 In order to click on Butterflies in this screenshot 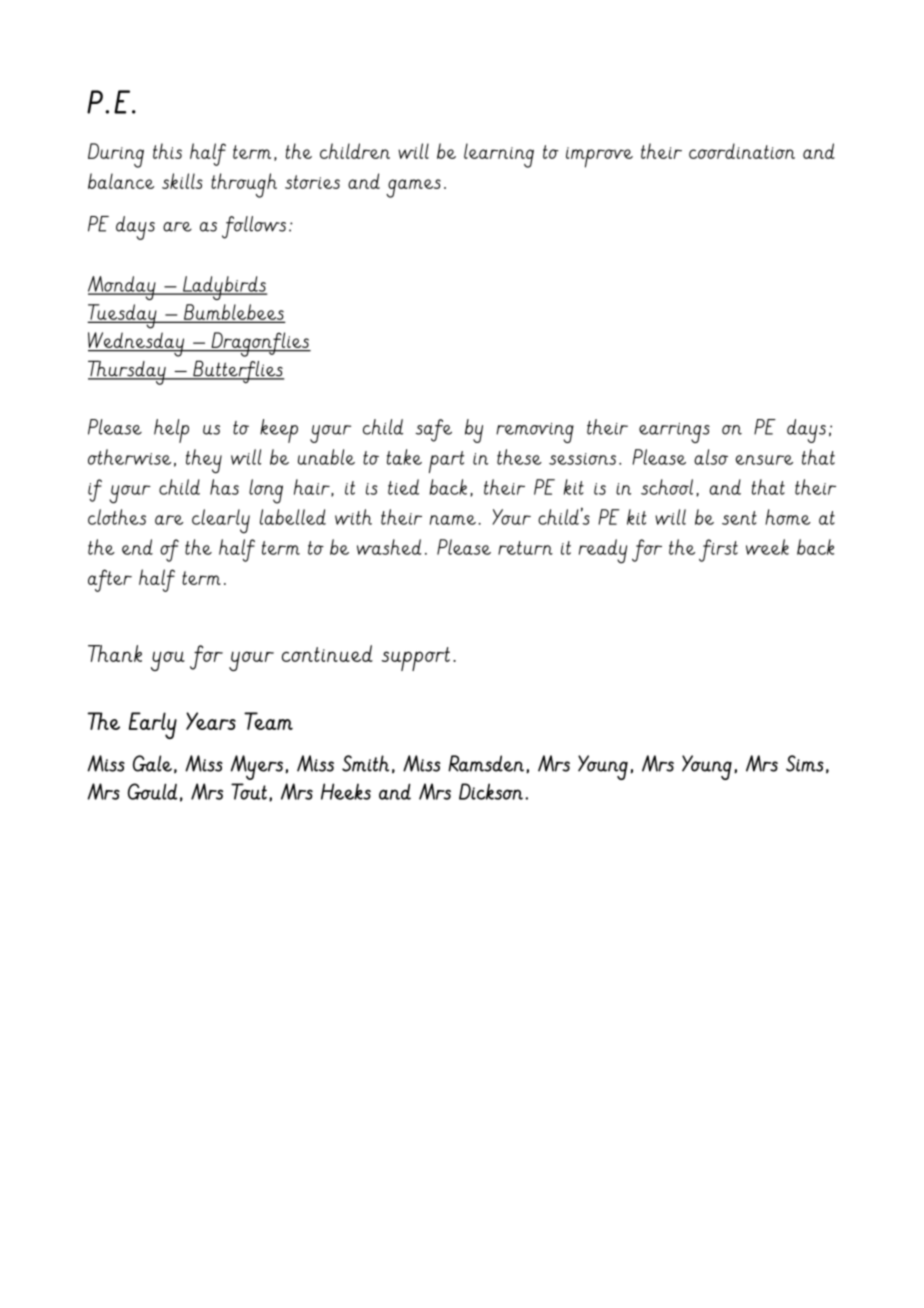, I will do `click(237, 371)`.
